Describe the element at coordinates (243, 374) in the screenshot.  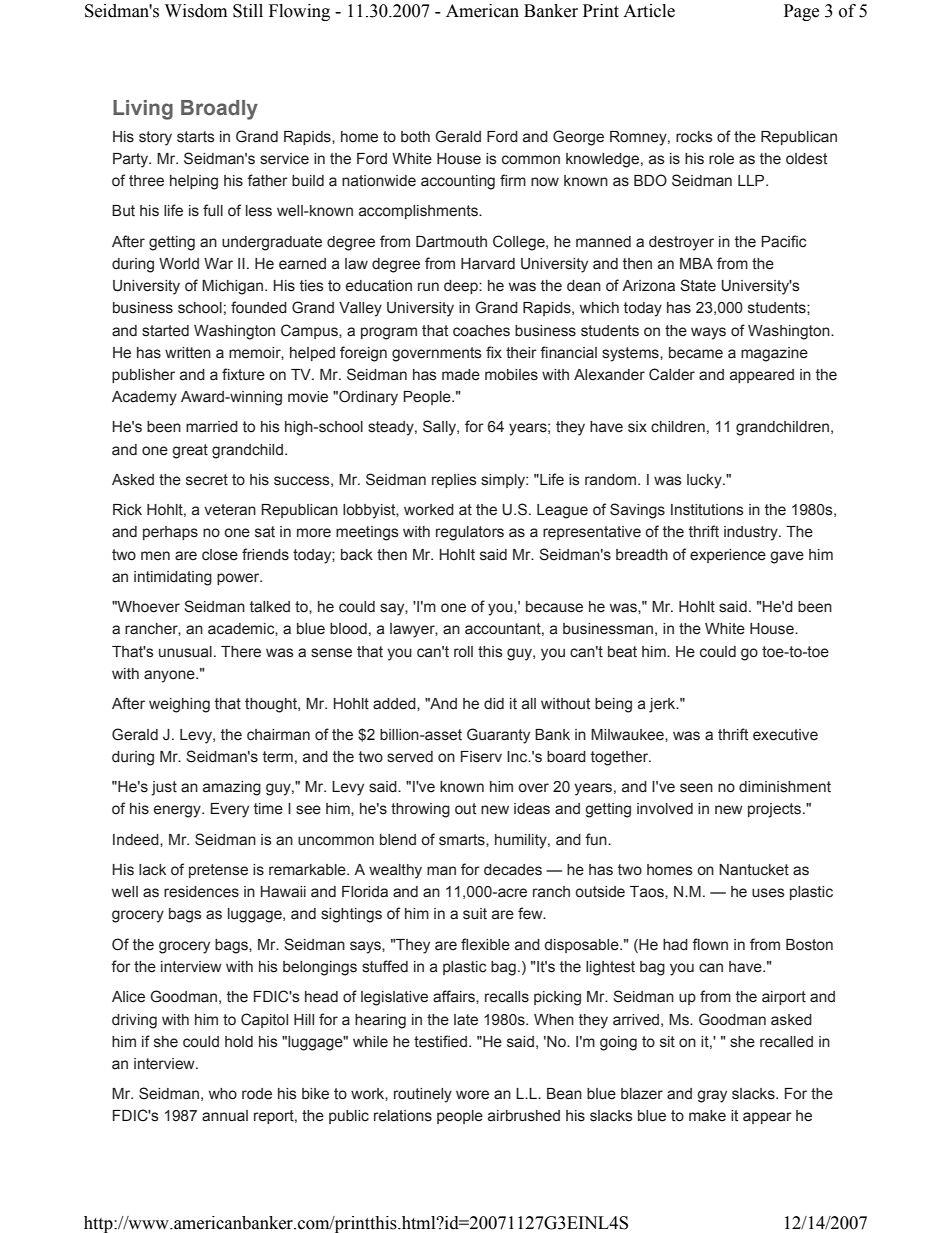
I see `fixture` at that location.
